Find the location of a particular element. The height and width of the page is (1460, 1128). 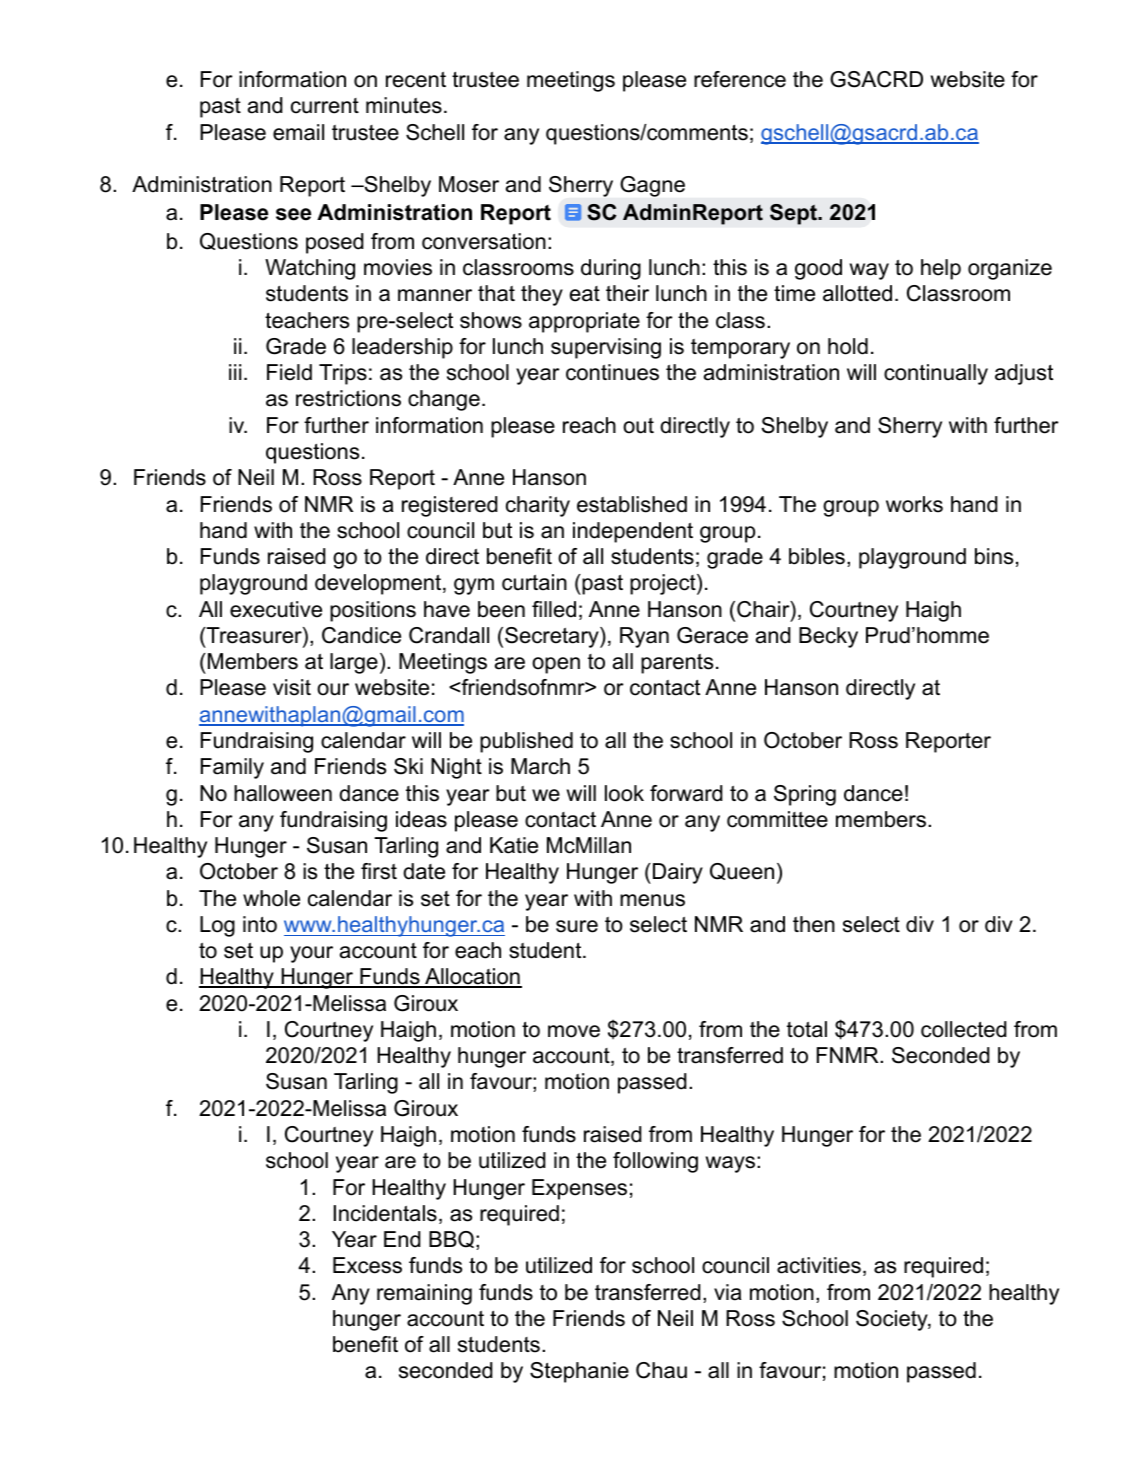

out is located at coordinates (638, 426).
